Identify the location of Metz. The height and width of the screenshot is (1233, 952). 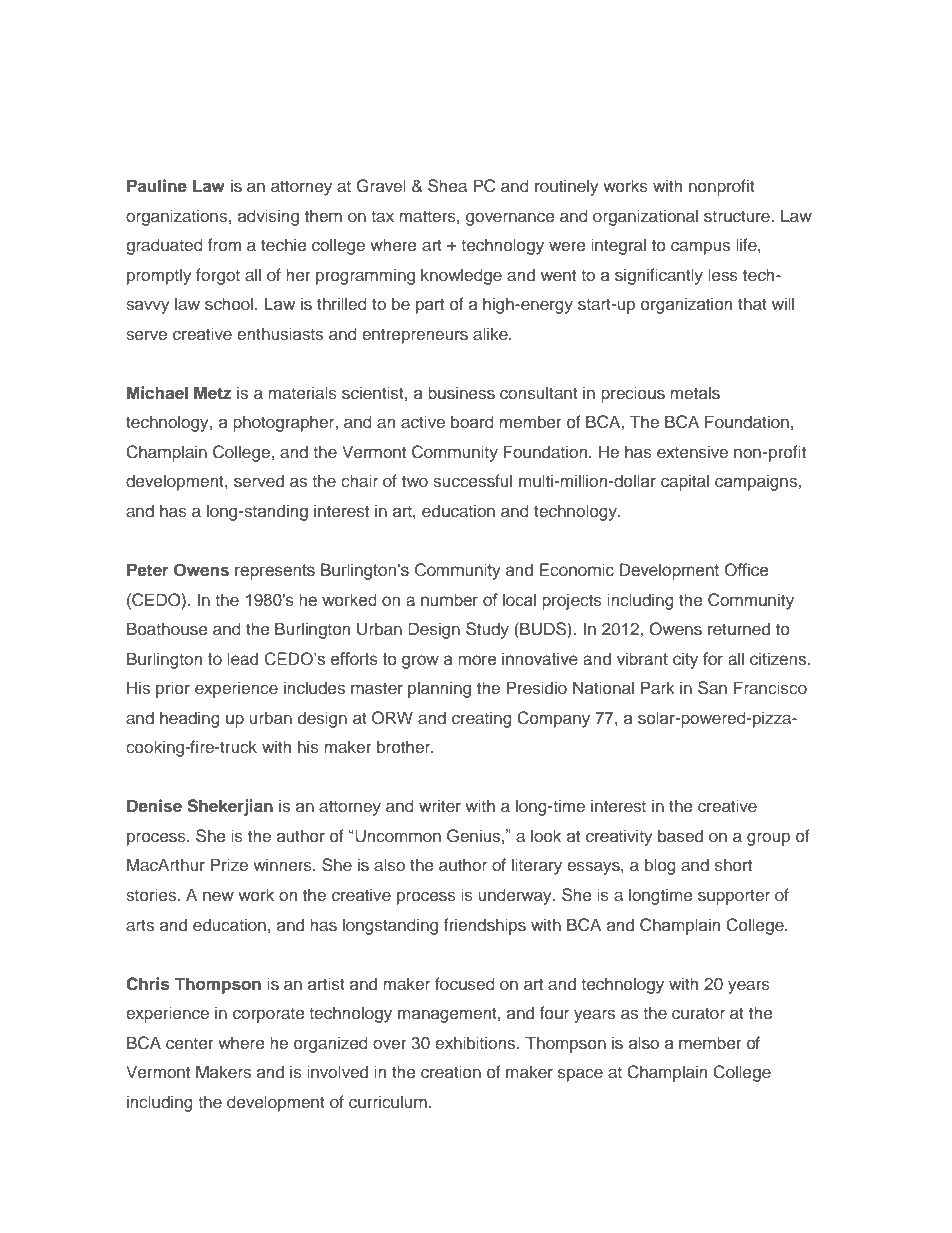
(213, 392).
